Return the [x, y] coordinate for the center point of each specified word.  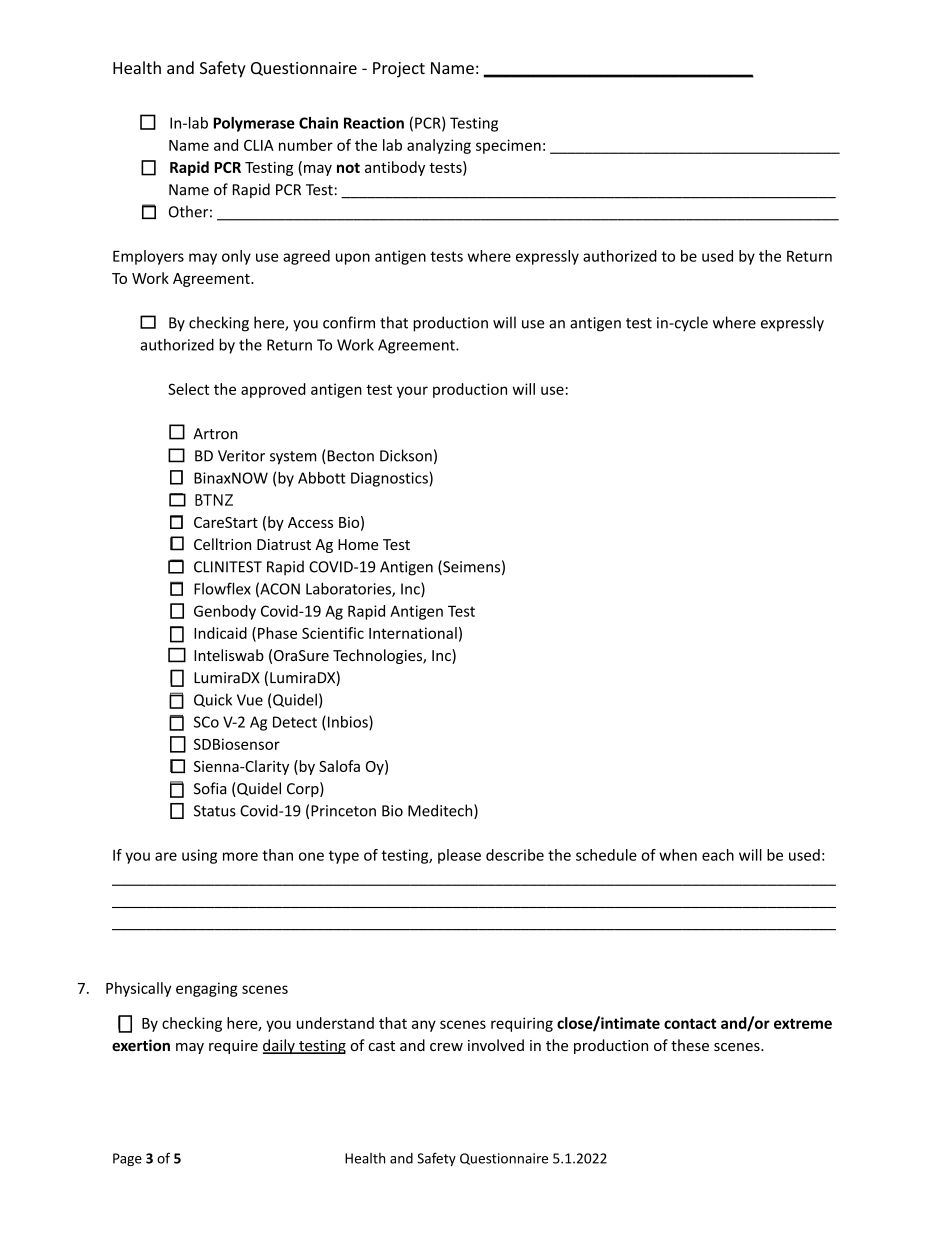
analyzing [439, 146]
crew [446, 1047]
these [690, 1045]
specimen [508, 146]
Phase [277, 633]
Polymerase [254, 124]
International [413, 633]
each [718, 855]
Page [127, 1159]
